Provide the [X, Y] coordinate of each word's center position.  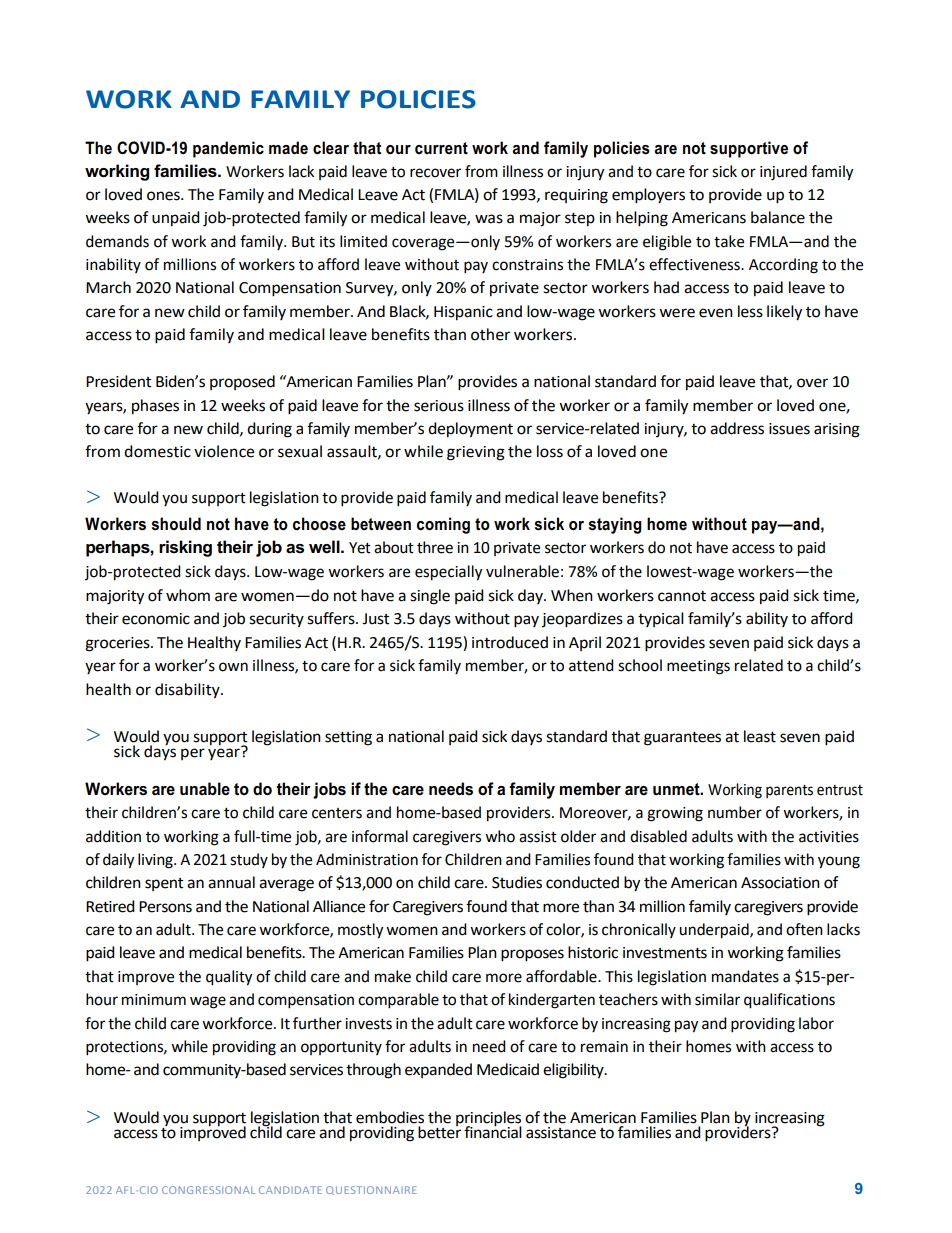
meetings [698, 667]
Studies [517, 882]
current [441, 148]
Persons [165, 907]
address [737, 428]
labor [816, 1023]
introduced [510, 642]
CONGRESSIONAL [208, 1190]
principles [489, 1119]
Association [780, 883]
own [233, 667]
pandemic [228, 149]
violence [224, 451]
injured [783, 173]
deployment [470, 430]
